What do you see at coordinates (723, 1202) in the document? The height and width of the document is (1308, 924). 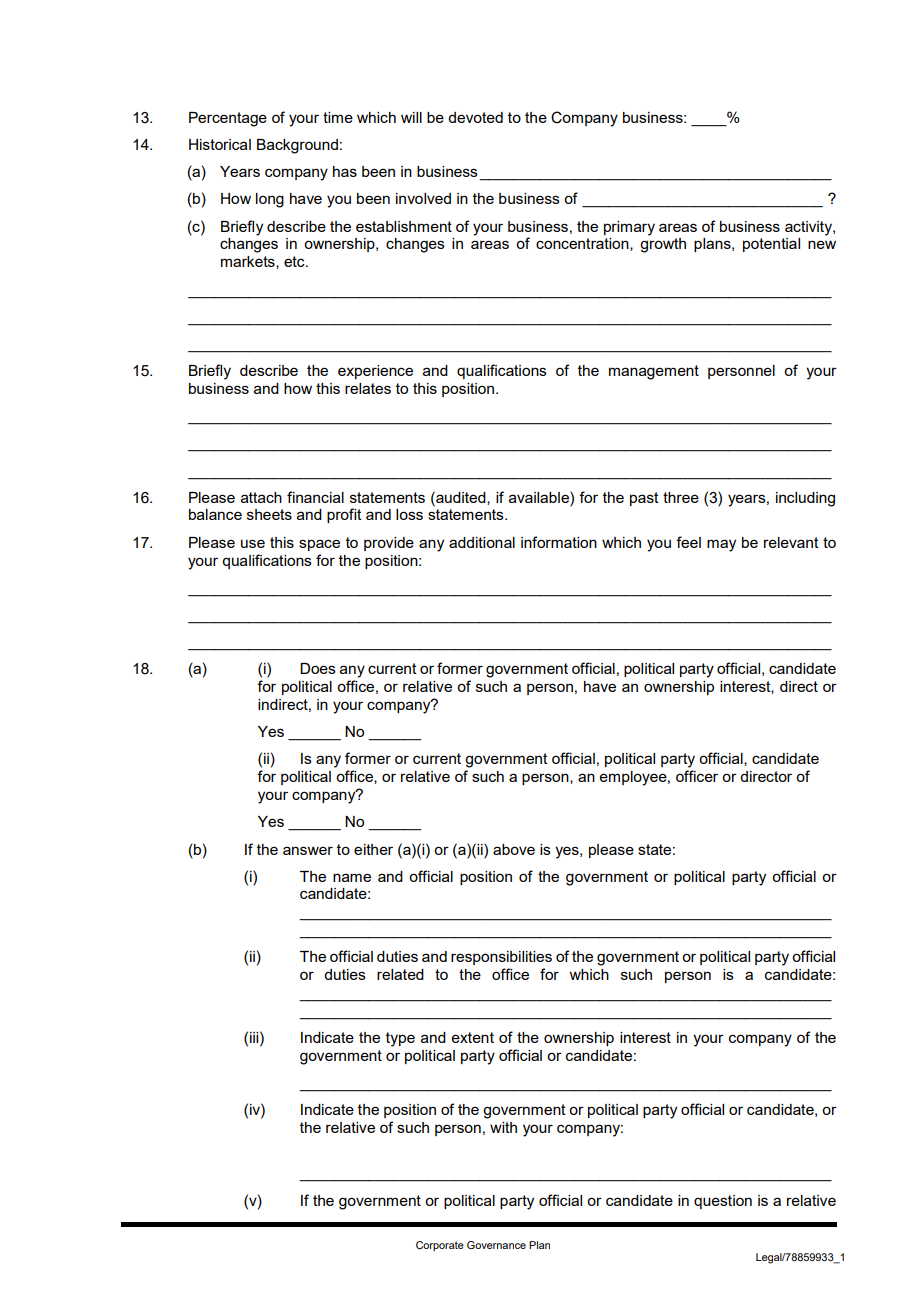 I see `question` at bounding box center [723, 1202].
